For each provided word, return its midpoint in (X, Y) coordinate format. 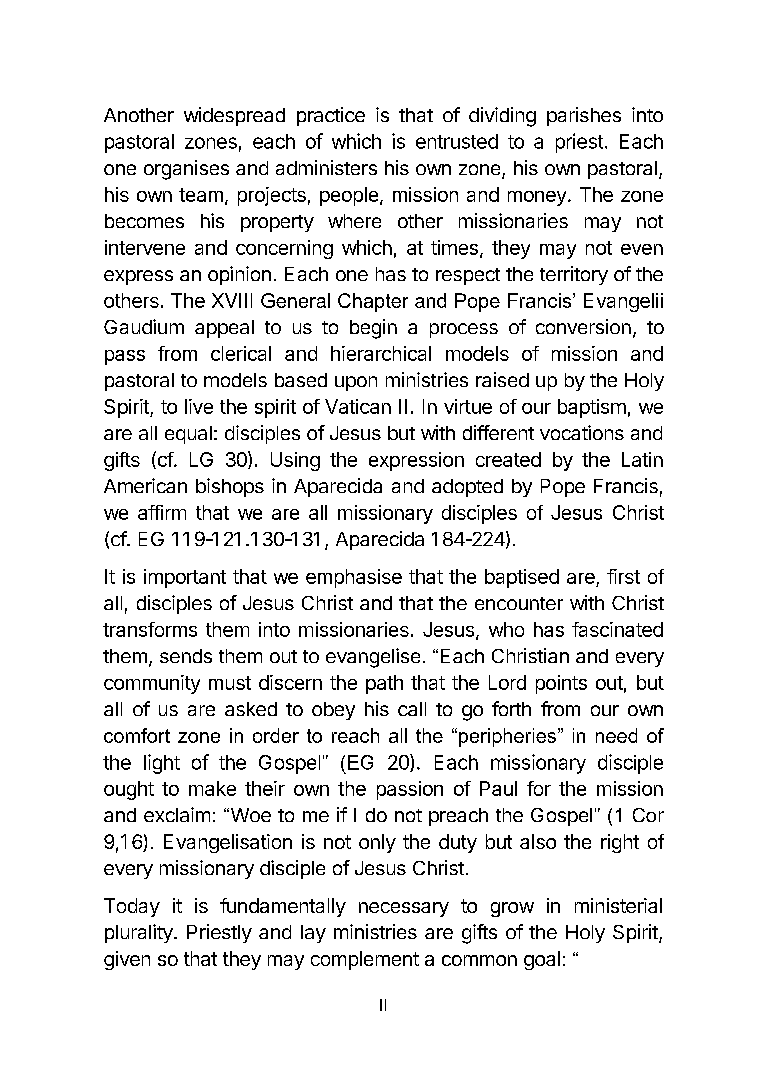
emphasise (354, 578)
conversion (583, 326)
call (412, 709)
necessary (404, 909)
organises (186, 170)
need (616, 735)
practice (331, 116)
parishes (584, 116)
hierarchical (381, 353)
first (623, 576)
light (162, 764)
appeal (224, 329)
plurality (140, 933)
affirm (162, 512)
